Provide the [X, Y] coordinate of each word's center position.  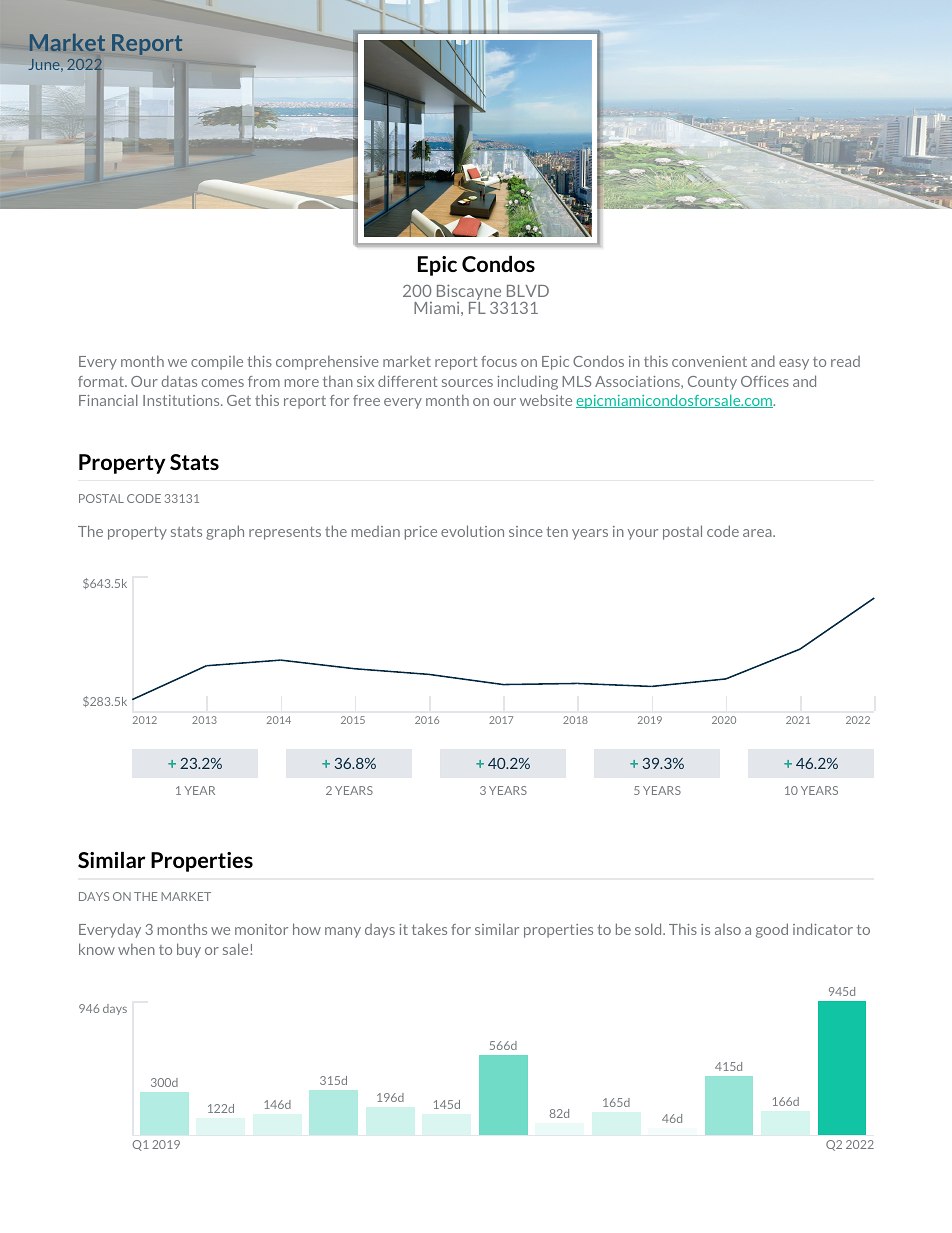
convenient [709, 361]
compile [217, 363]
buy [189, 950]
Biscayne [470, 293]
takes [429, 929]
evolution [472, 531]
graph [225, 532]
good [772, 930]
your [642, 534]
